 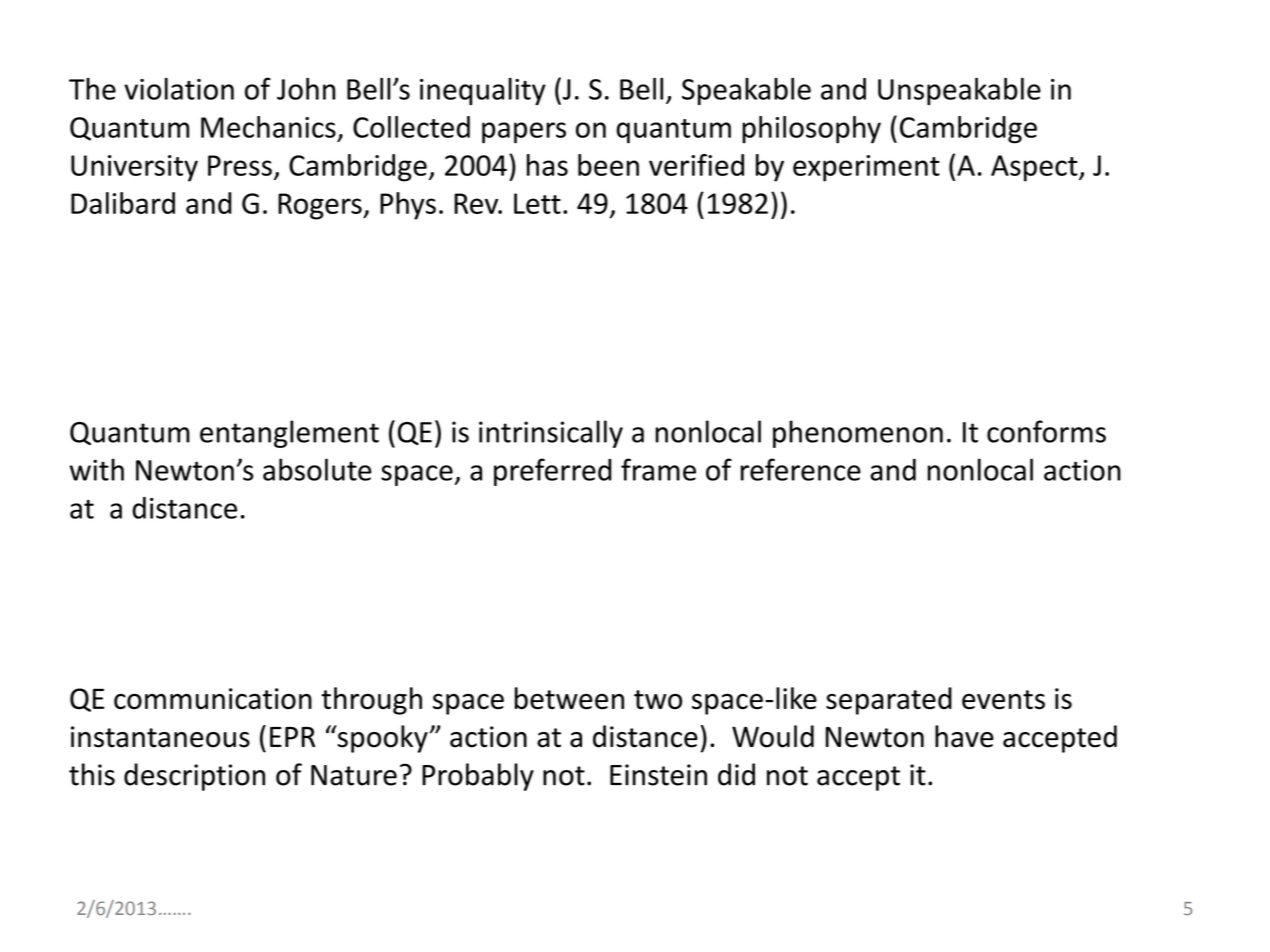 I want to click on violation, so click(x=179, y=89).
